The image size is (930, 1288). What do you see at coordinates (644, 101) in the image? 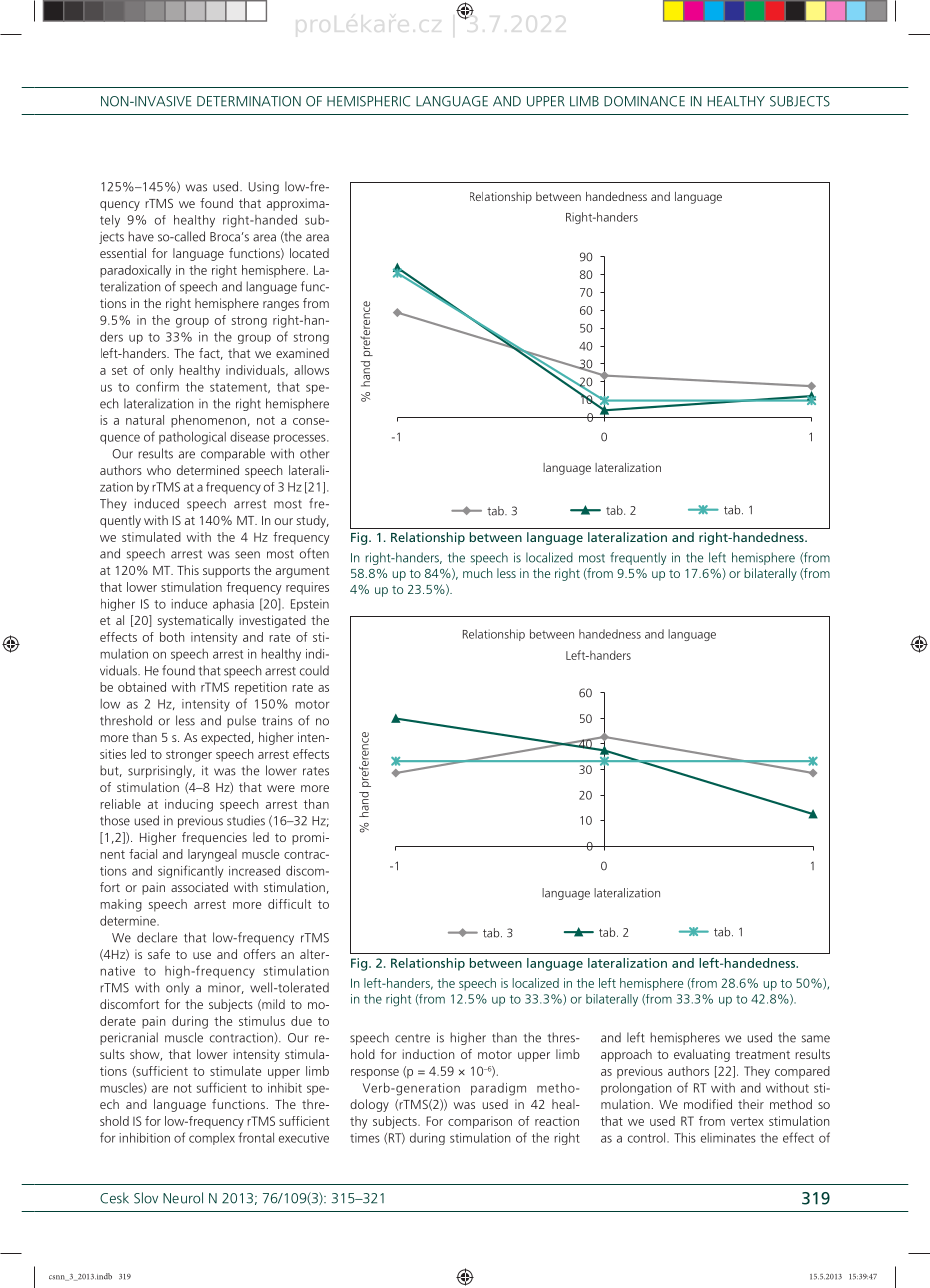
I see `DOMINANCE` at bounding box center [644, 101].
